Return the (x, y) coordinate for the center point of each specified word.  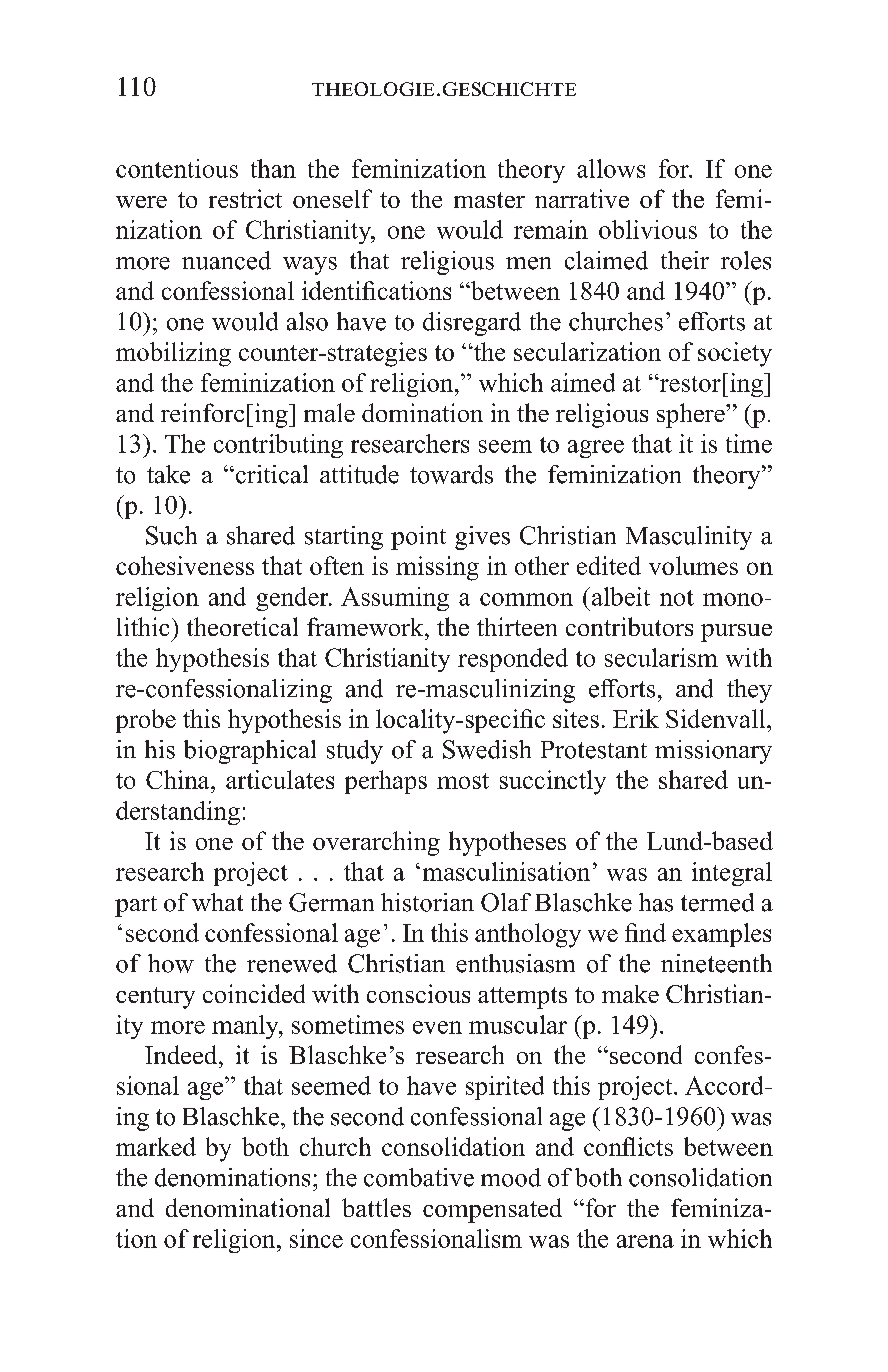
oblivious (648, 229)
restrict (245, 198)
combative (419, 1177)
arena (645, 1241)
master (489, 200)
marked (156, 1146)
